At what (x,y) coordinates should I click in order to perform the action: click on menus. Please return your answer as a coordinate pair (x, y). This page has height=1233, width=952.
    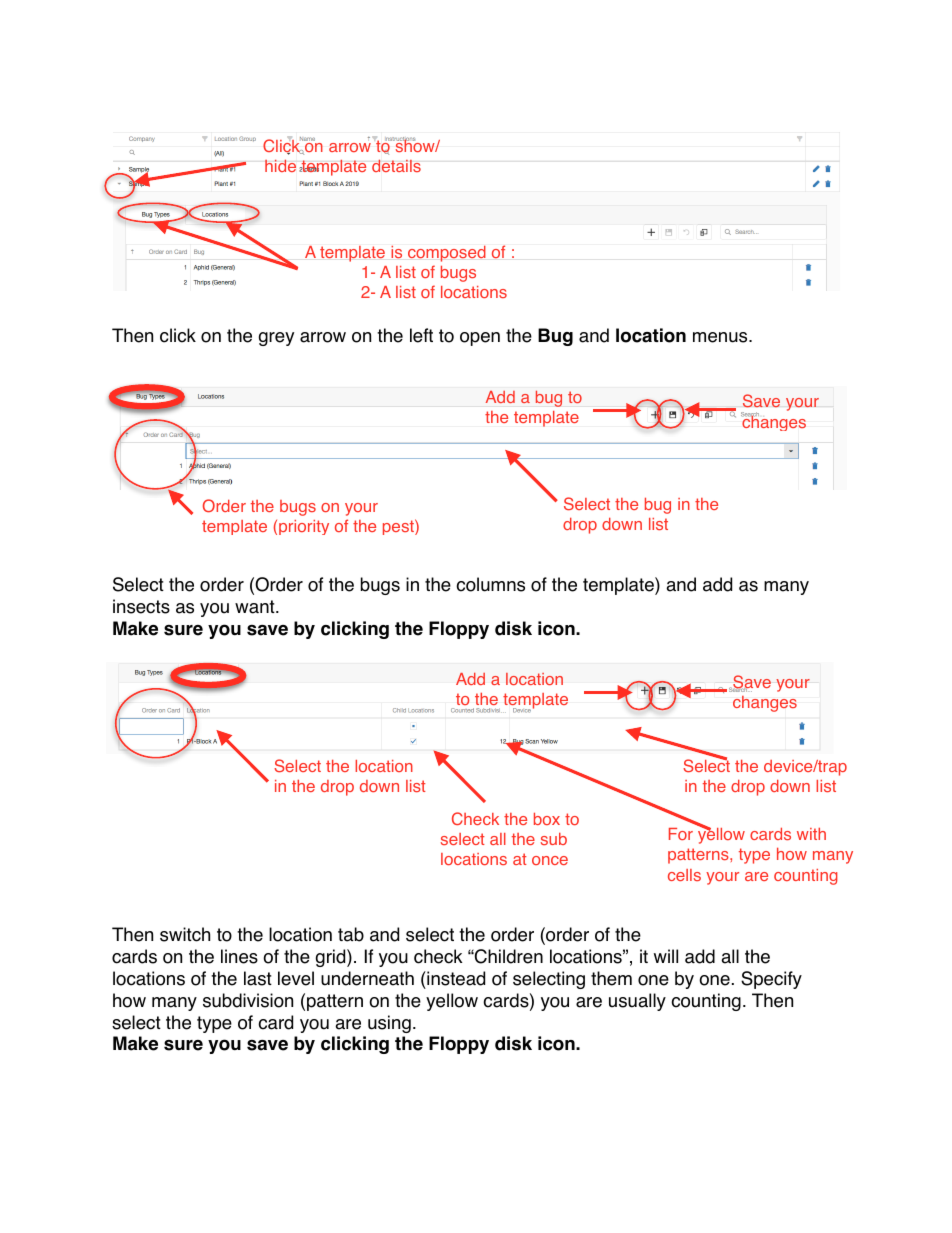
    Looking at the image, I should click on (721, 337).
